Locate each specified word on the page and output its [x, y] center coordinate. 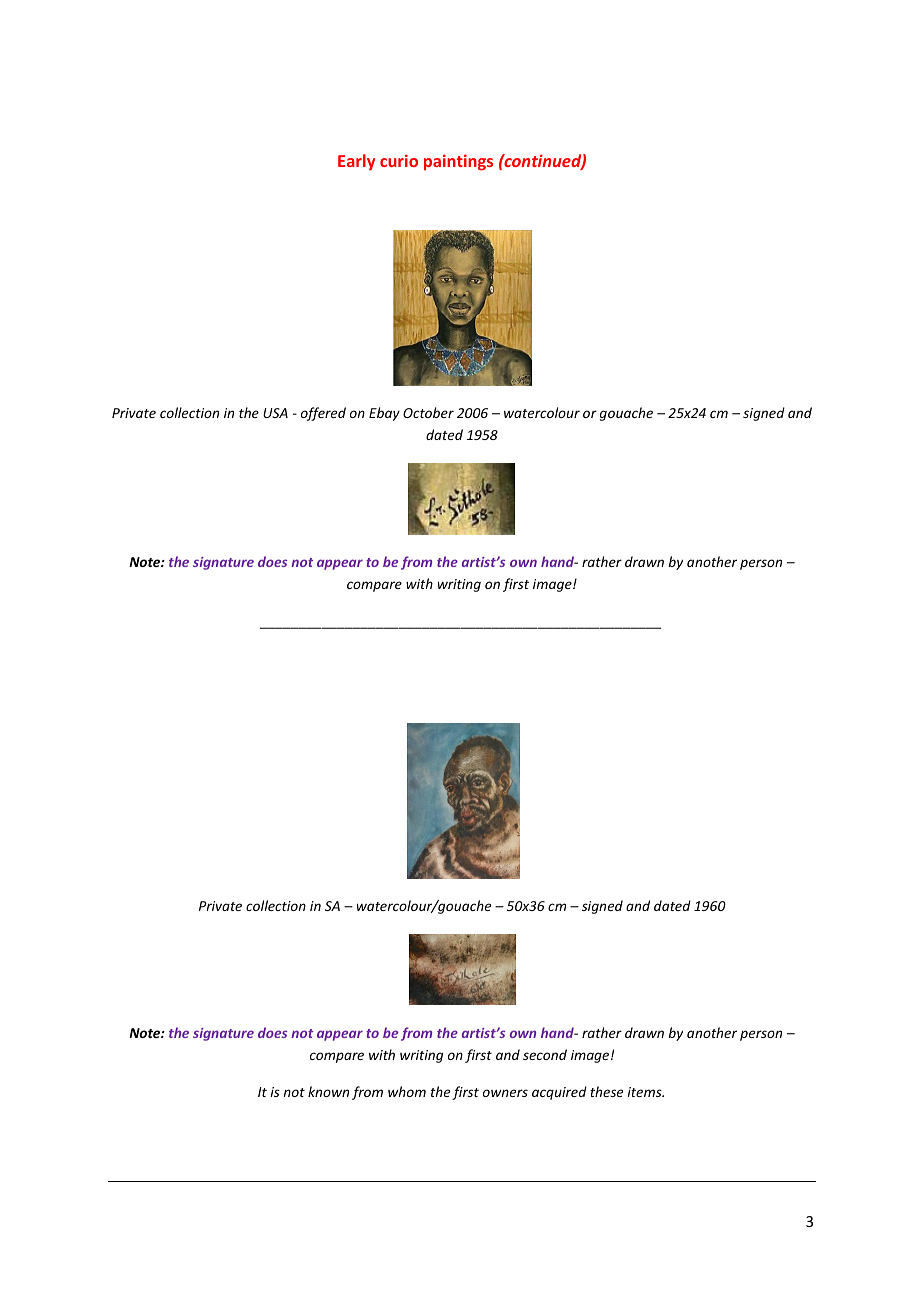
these [606, 1091]
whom [407, 1091]
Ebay [384, 414]
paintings [458, 162]
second [545, 1054]
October [428, 412]
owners [505, 1093]
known [328, 1091]
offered [323, 414]
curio [399, 160]
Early [356, 162]
